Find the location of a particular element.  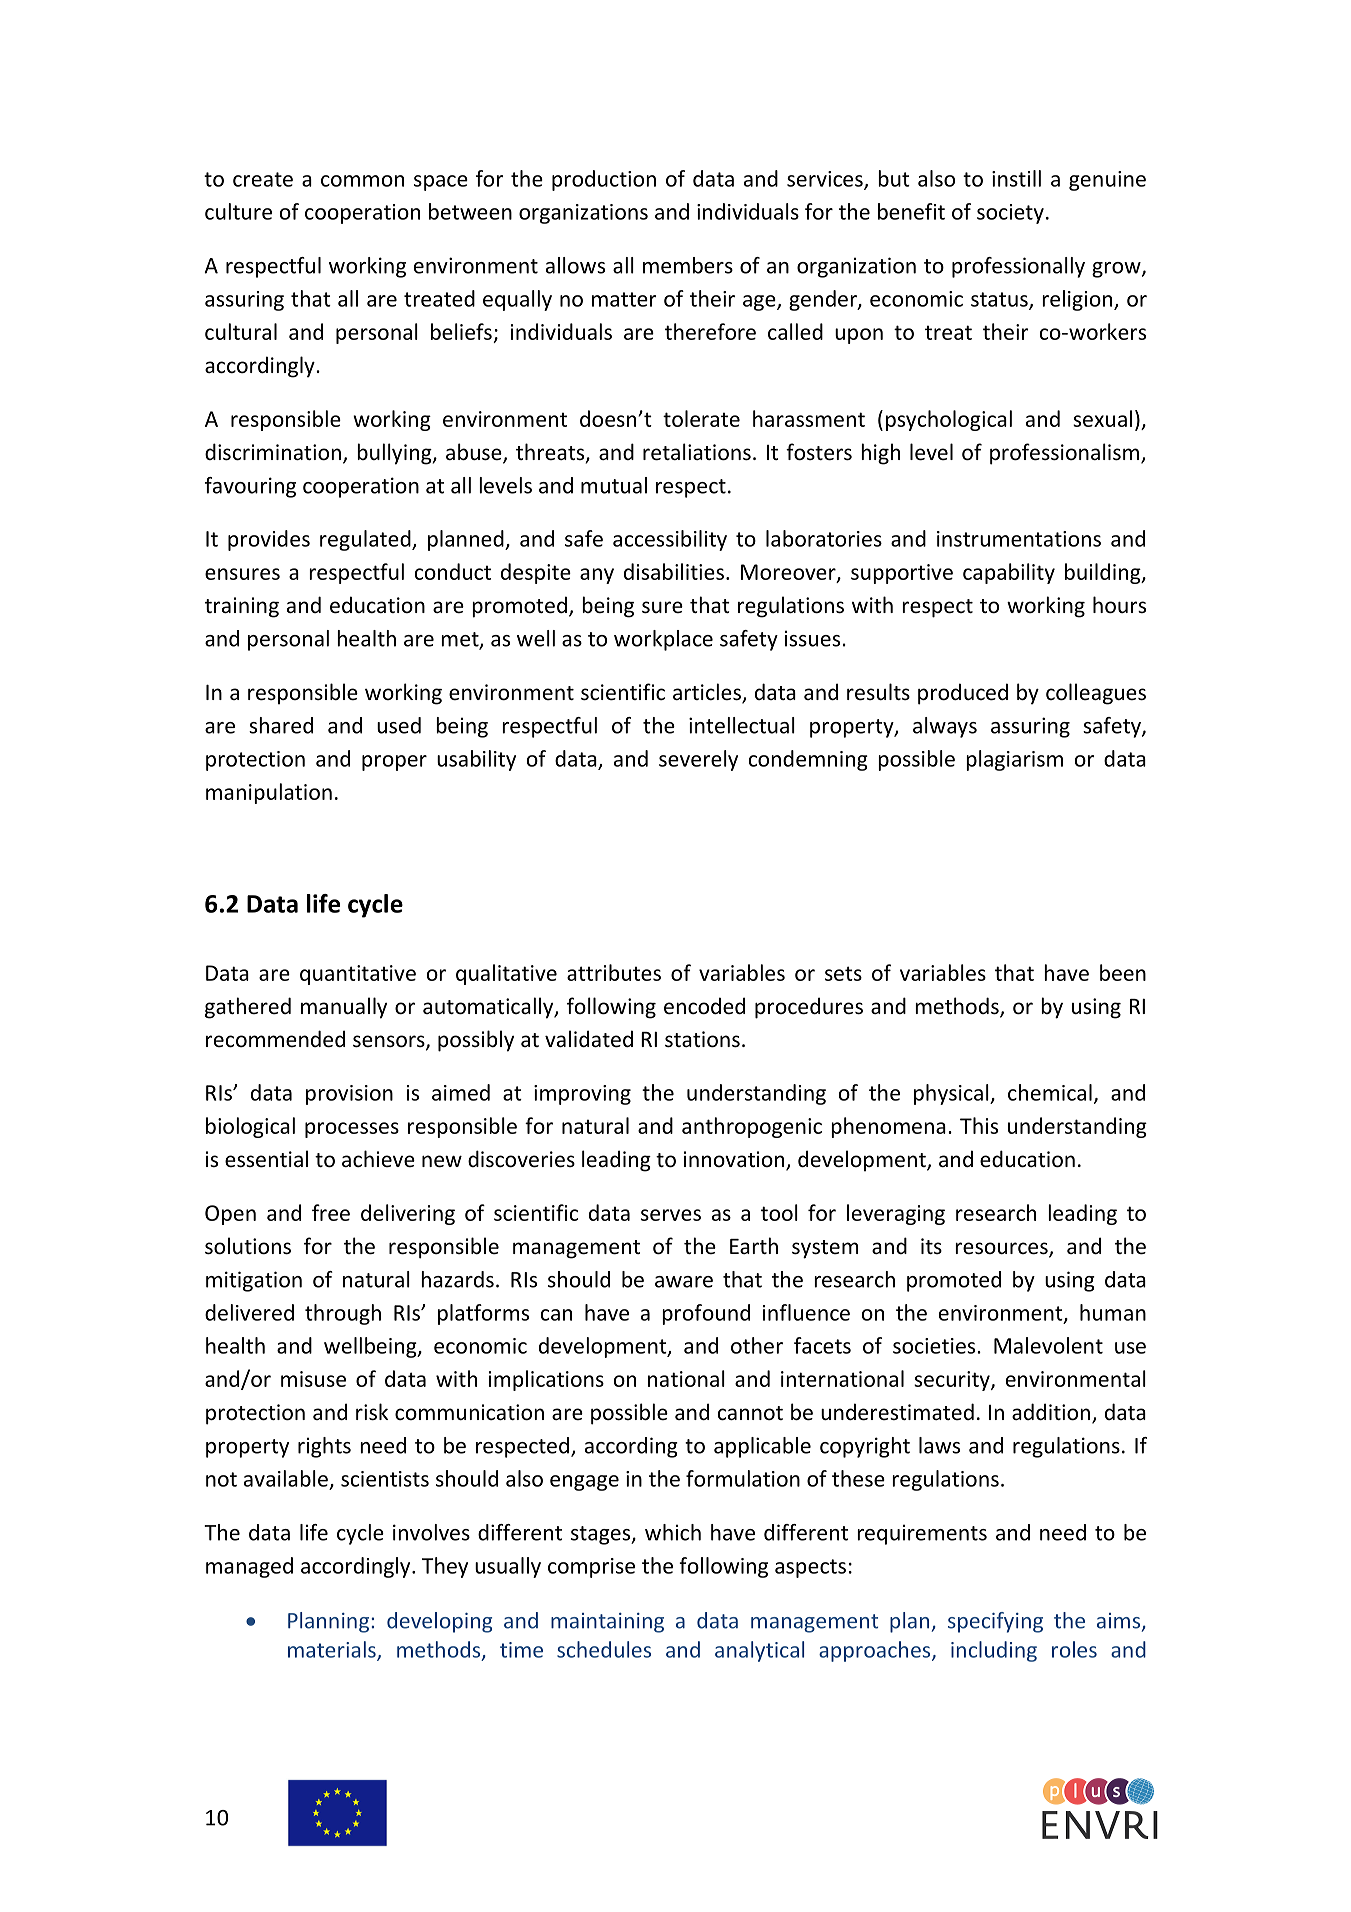

produced is located at coordinates (963, 694).
